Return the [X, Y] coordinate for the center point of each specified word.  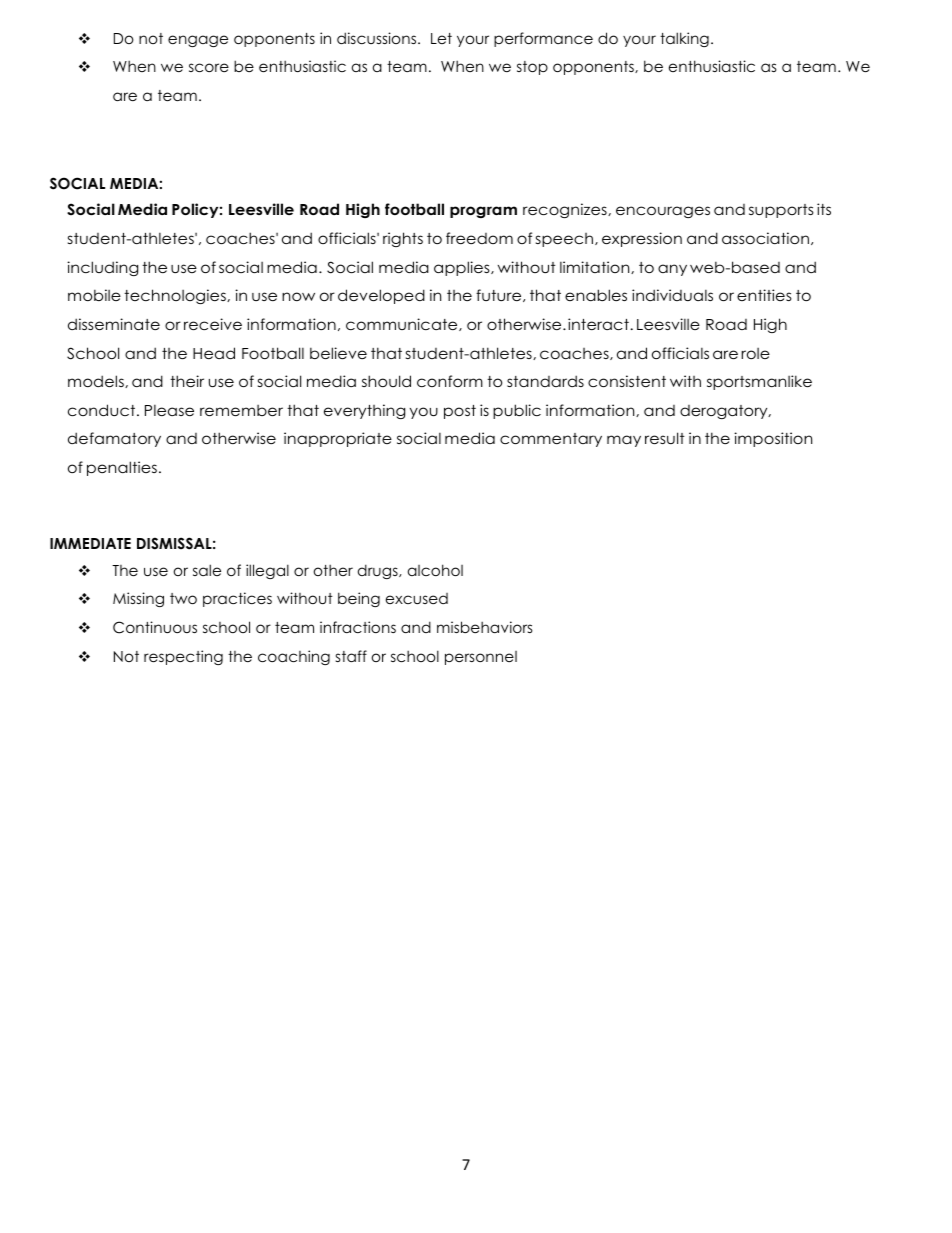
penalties [122, 468]
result [665, 438]
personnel [481, 658]
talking [684, 39]
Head [214, 353]
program [483, 212]
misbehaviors [485, 627]
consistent [627, 381]
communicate [403, 324]
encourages [663, 212]
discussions [378, 38]
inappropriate [338, 439]
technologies [176, 296]
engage [198, 41]
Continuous [155, 627]
